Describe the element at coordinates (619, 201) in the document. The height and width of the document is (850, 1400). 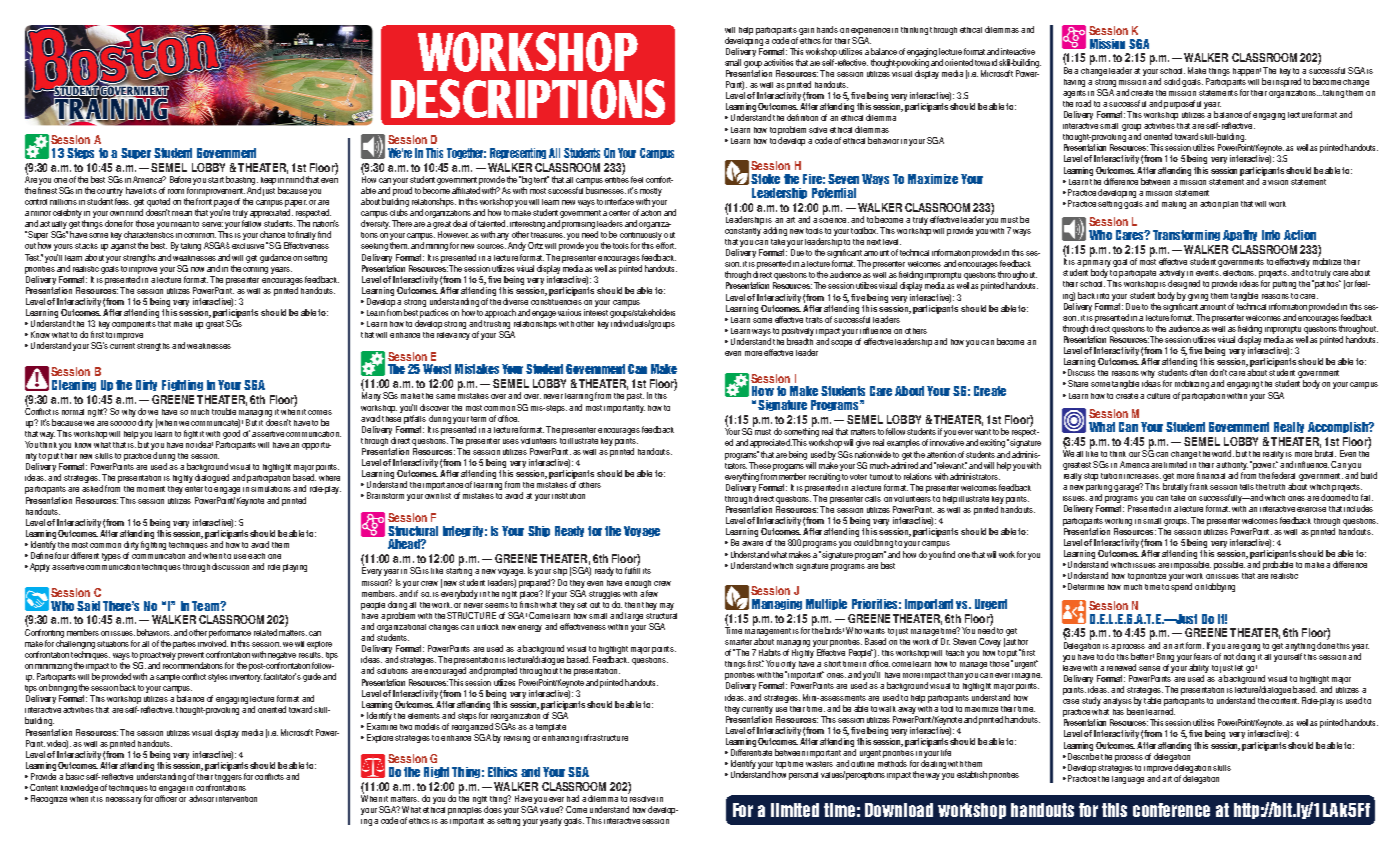
I see `interface` at that location.
